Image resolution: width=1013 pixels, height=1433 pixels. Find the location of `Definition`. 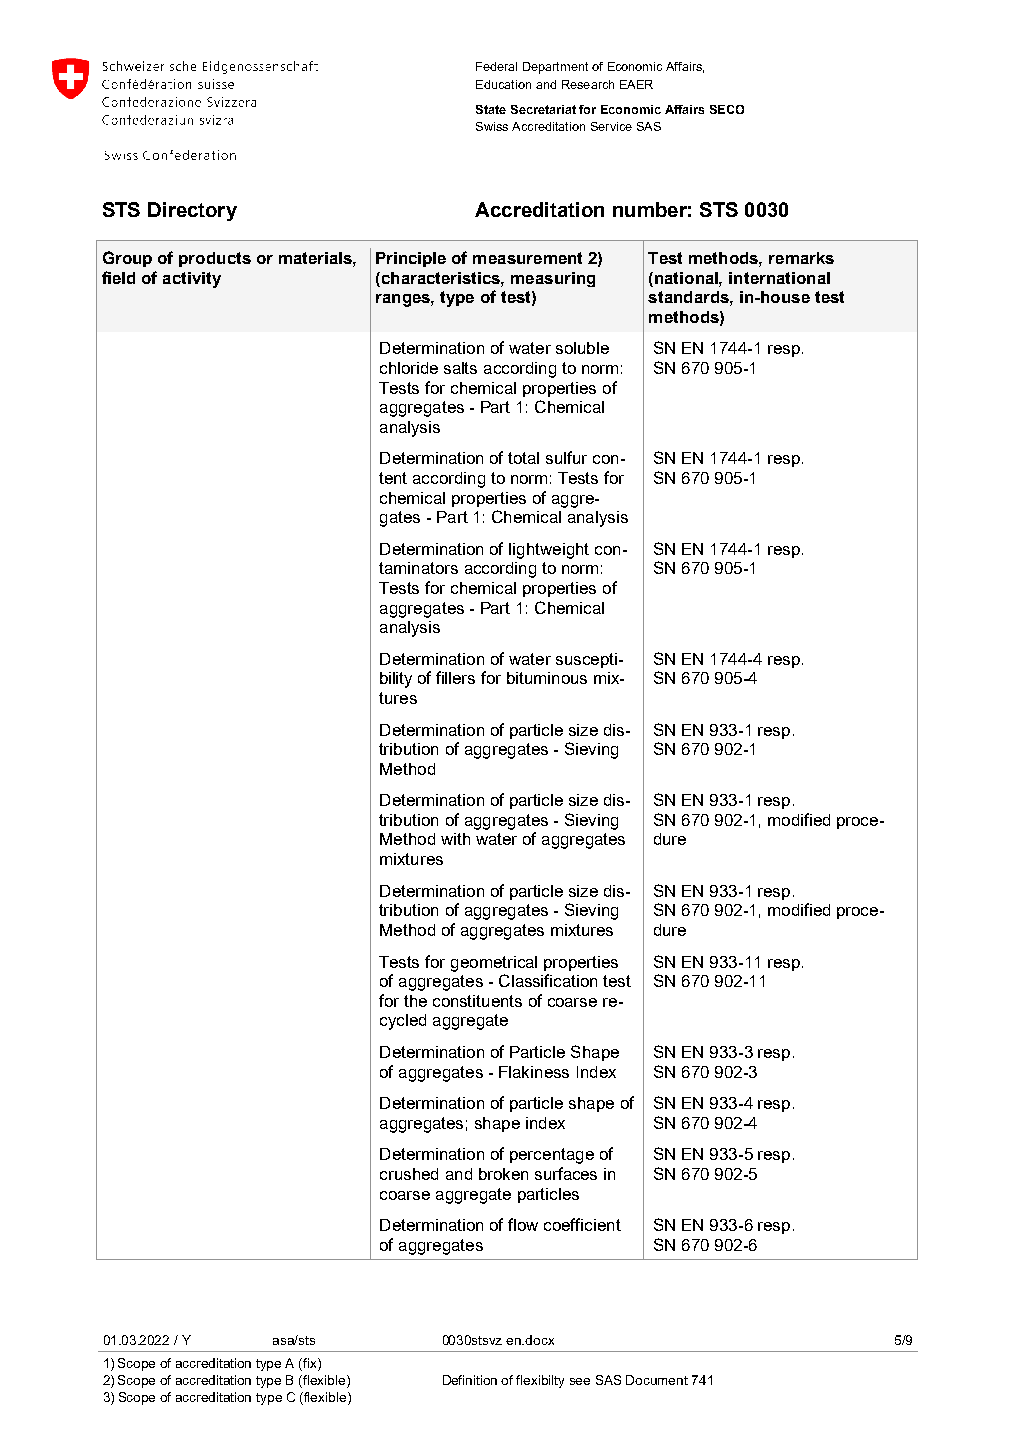

Definition is located at coordinates (470, 1380).
